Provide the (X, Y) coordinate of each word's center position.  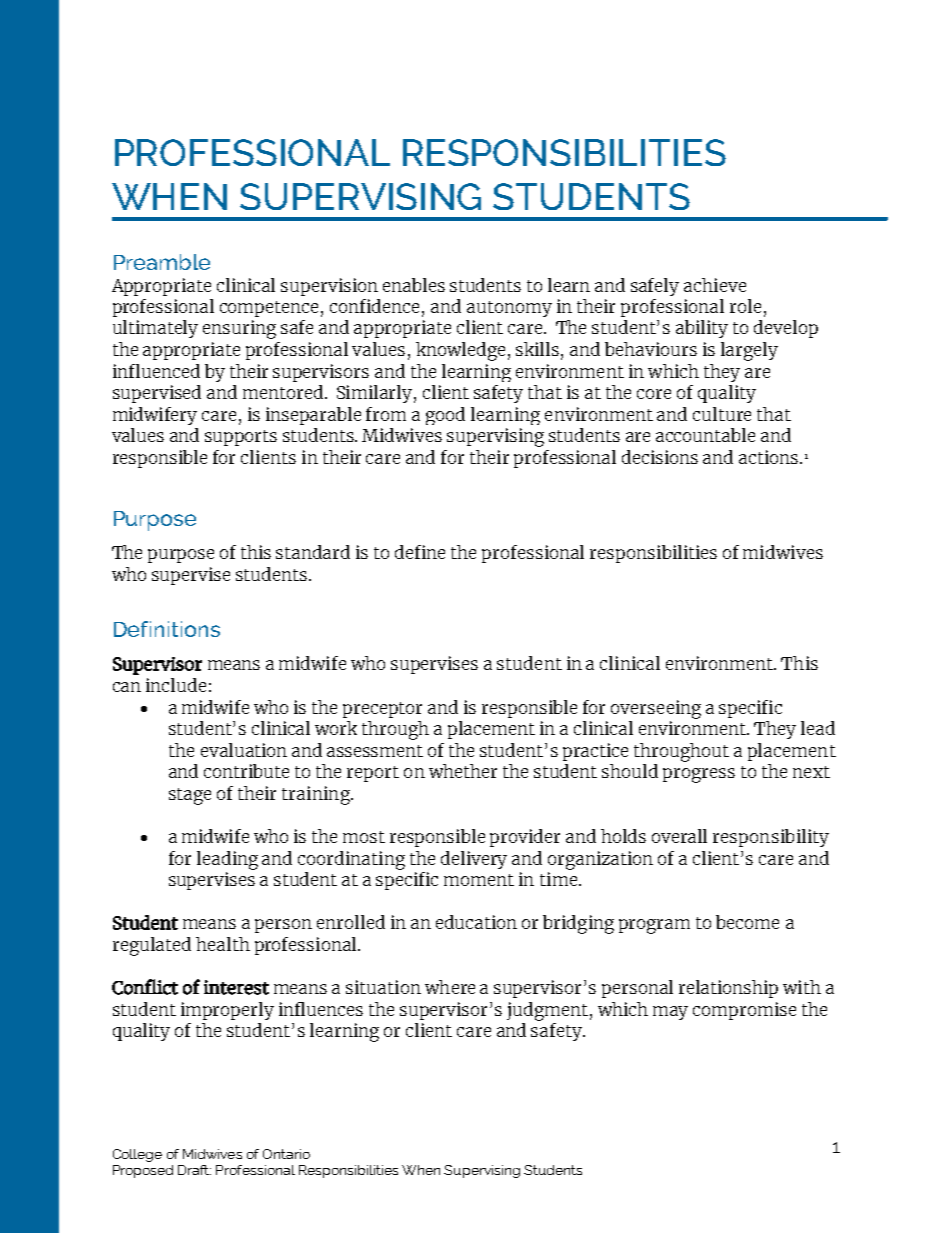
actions (770, 457)
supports (241, 438)
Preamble (162, 262)
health (223, 944)
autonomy (509, 309)
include (176, 685)
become (747, 922)
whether (463, 771)
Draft (194, 1170)
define (420, 552)
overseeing (656, 709)
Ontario (286, 1154)
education (476, 922)
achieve (715, 285)
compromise (744, 1011)
